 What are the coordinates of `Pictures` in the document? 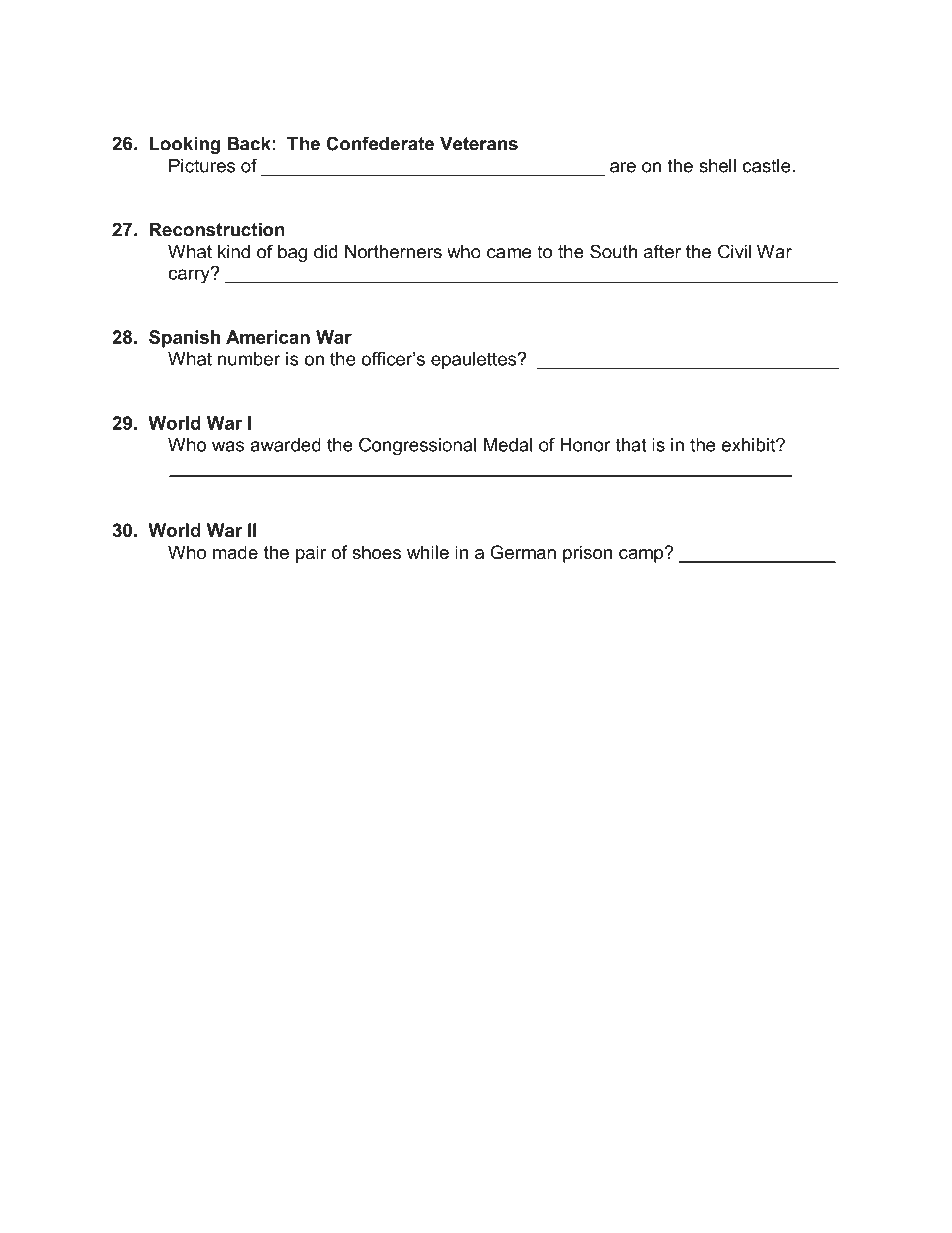 It's located at (202, 166).
